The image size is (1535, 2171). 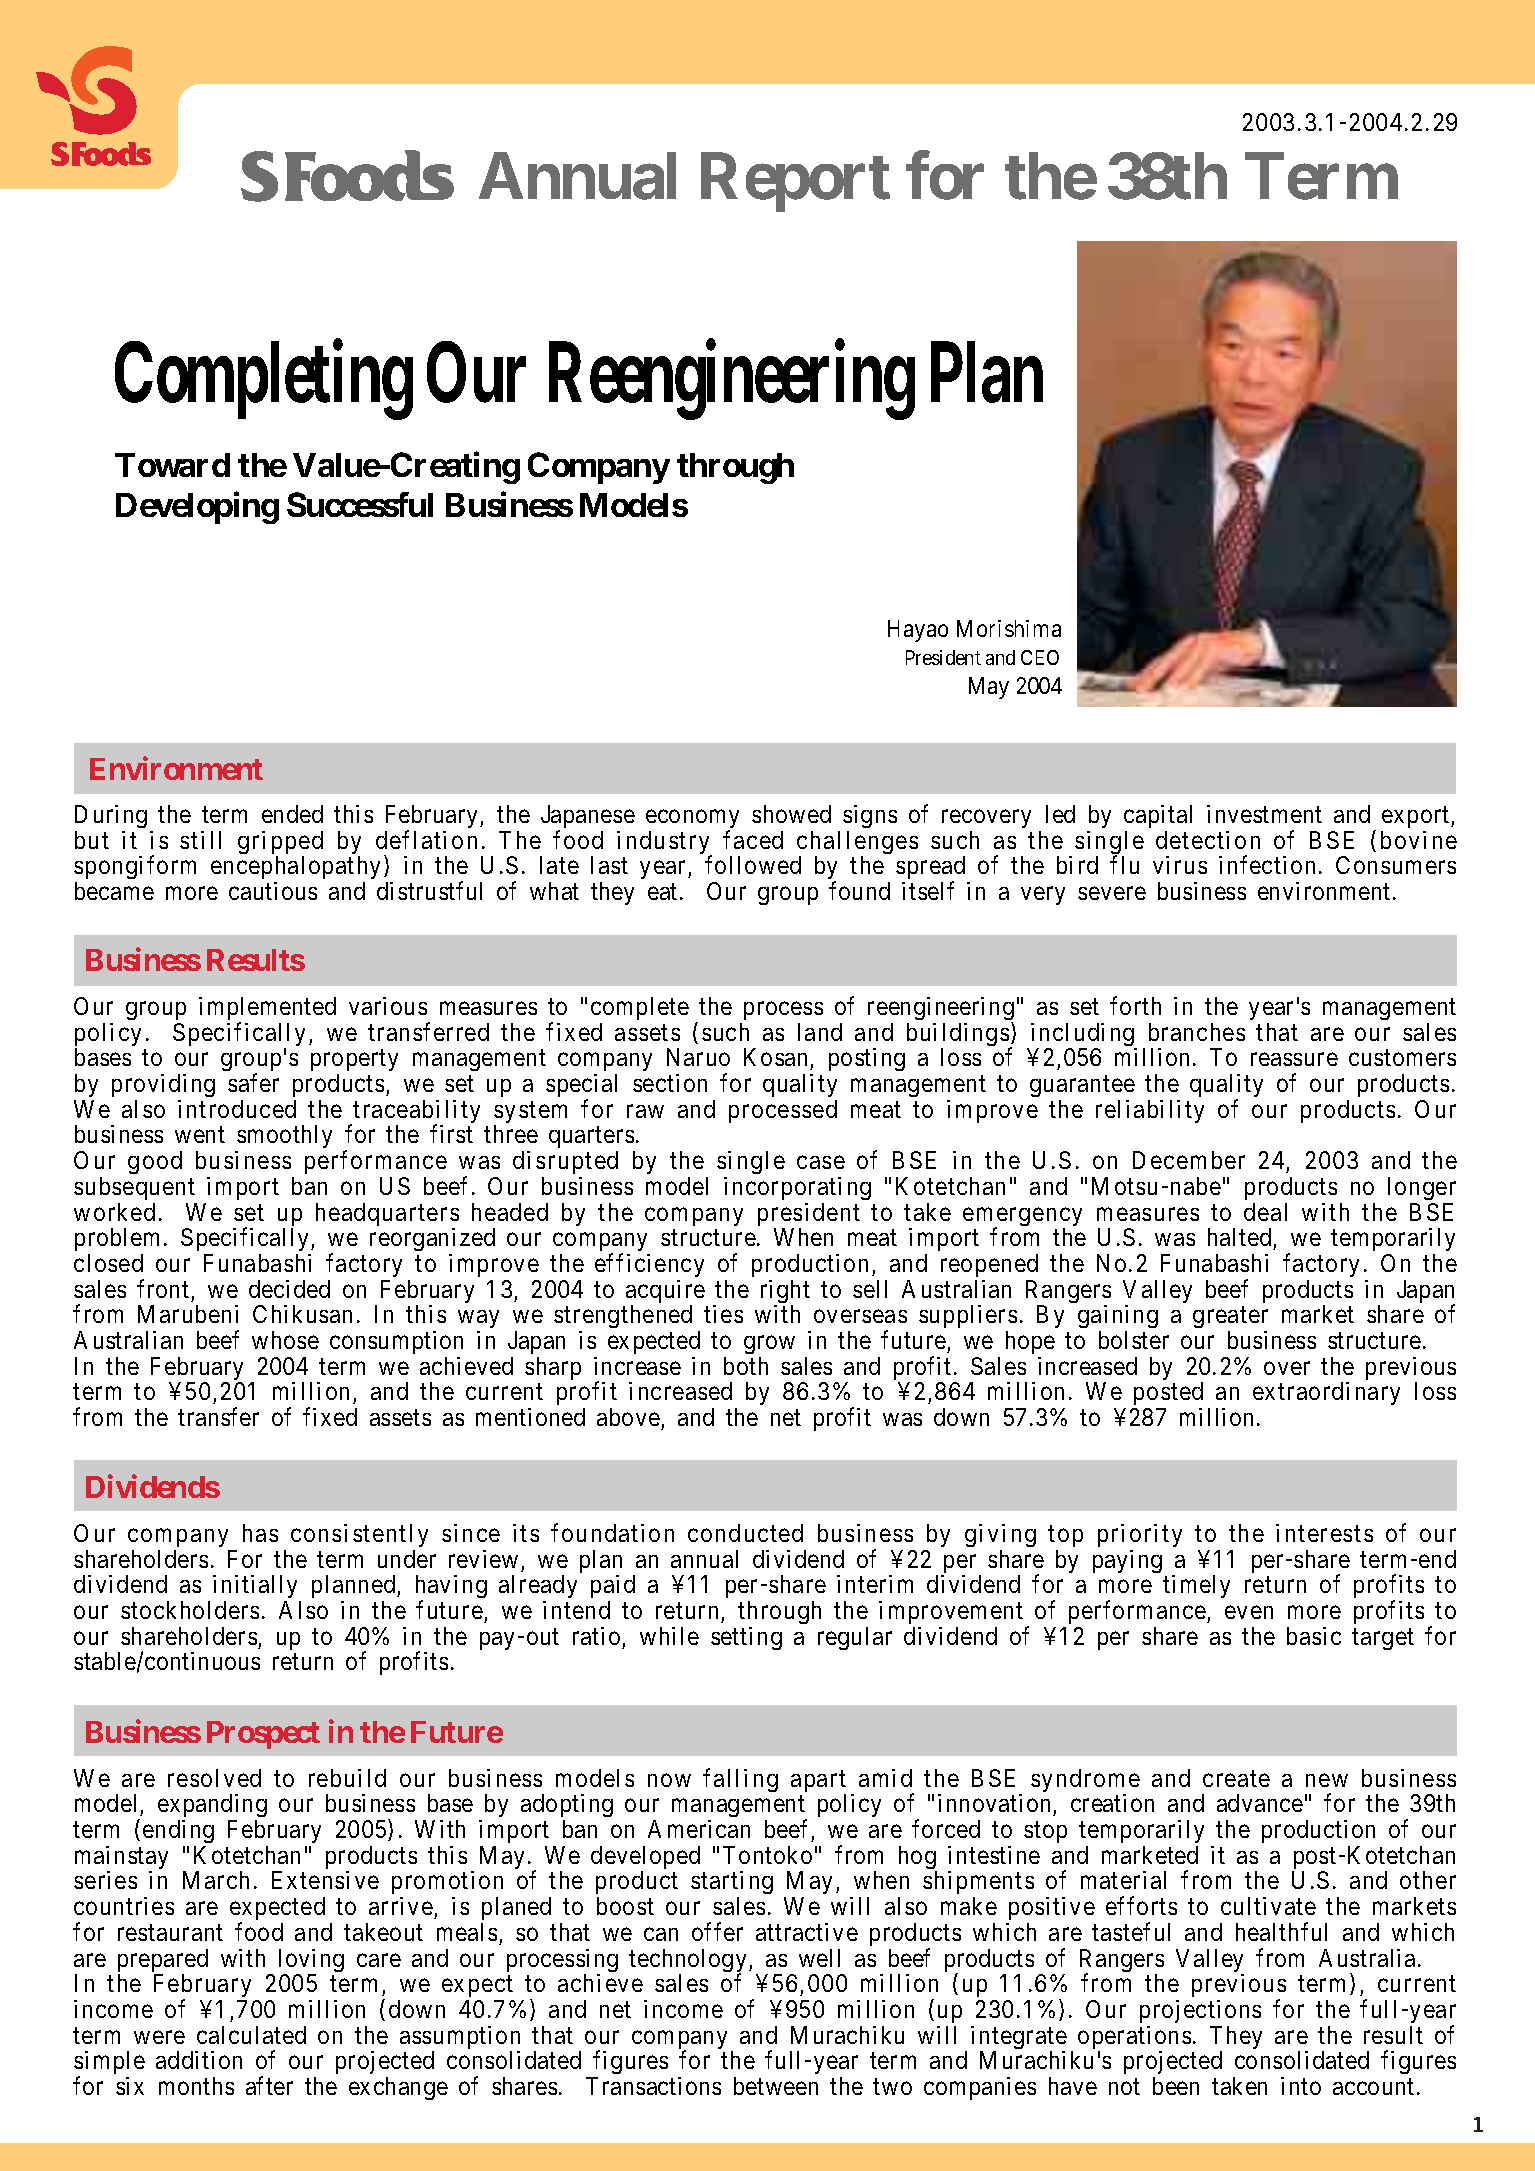 What do you see at coordinates (199, 2060) in the document?
I see `addition` at bounding box center [199, 2060].
